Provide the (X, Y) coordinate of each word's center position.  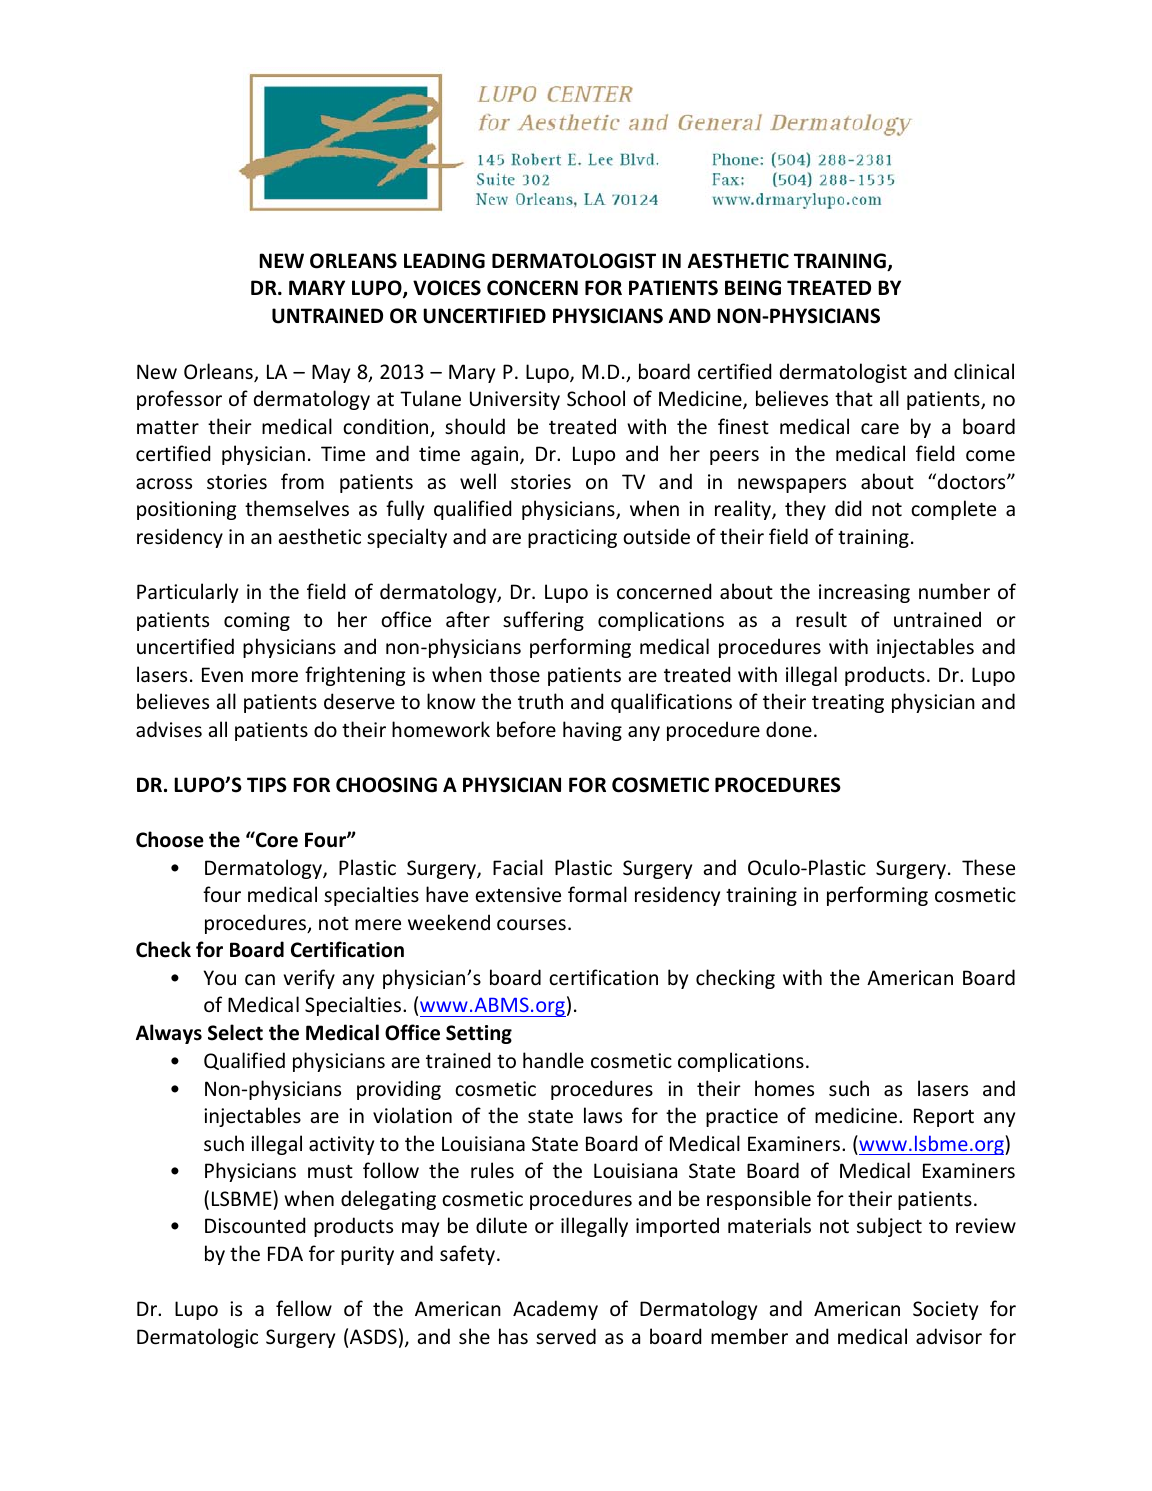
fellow (304, 1308)
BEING (753, 288)
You (219, 977)
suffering (543, 621)
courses (531, 925)
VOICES (447, 288)
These (988, 867)
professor (179, 400)
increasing (864, 593)
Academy (555, 1310)
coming (257, 621)
